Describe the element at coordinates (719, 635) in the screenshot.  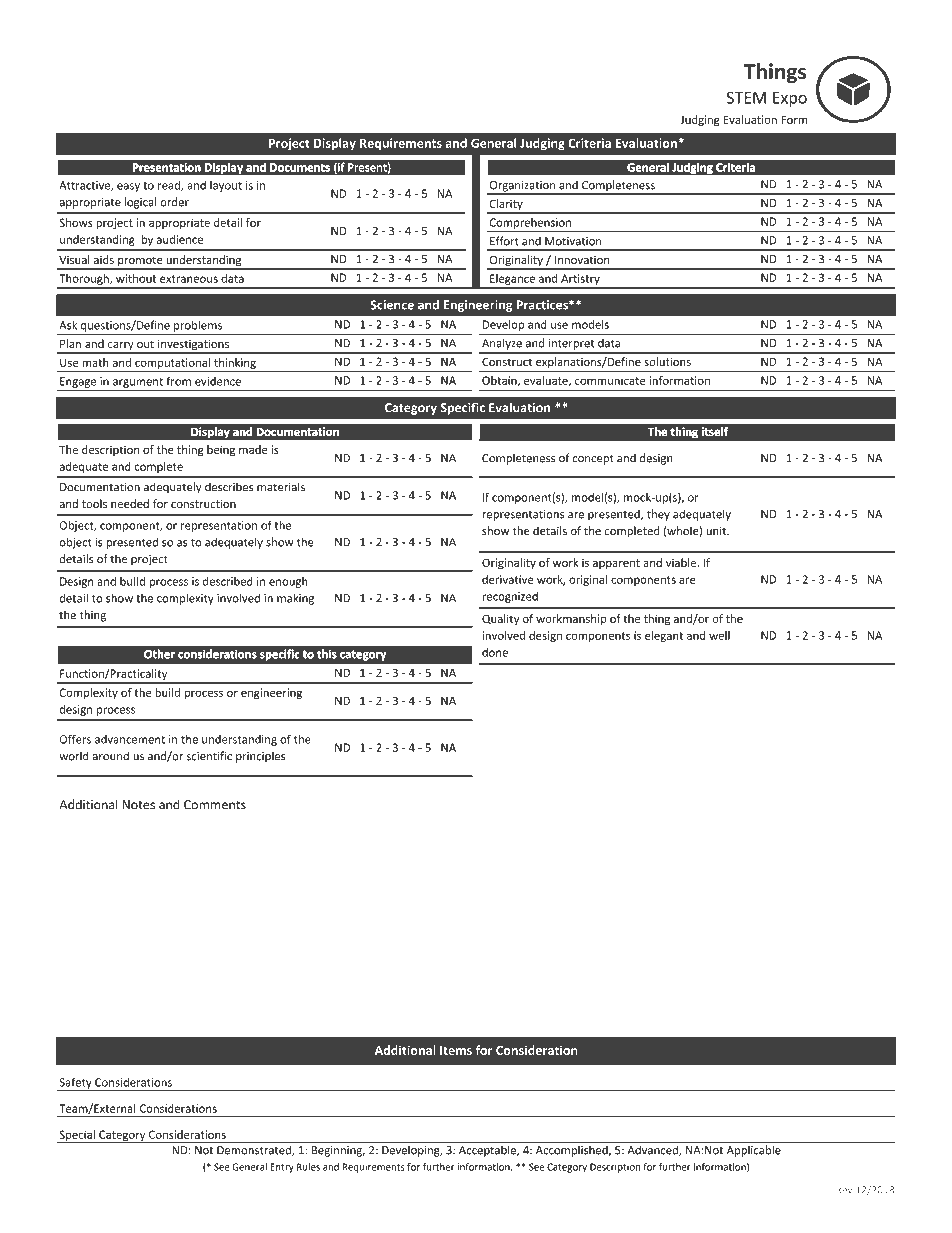
I see `well` at that location.
